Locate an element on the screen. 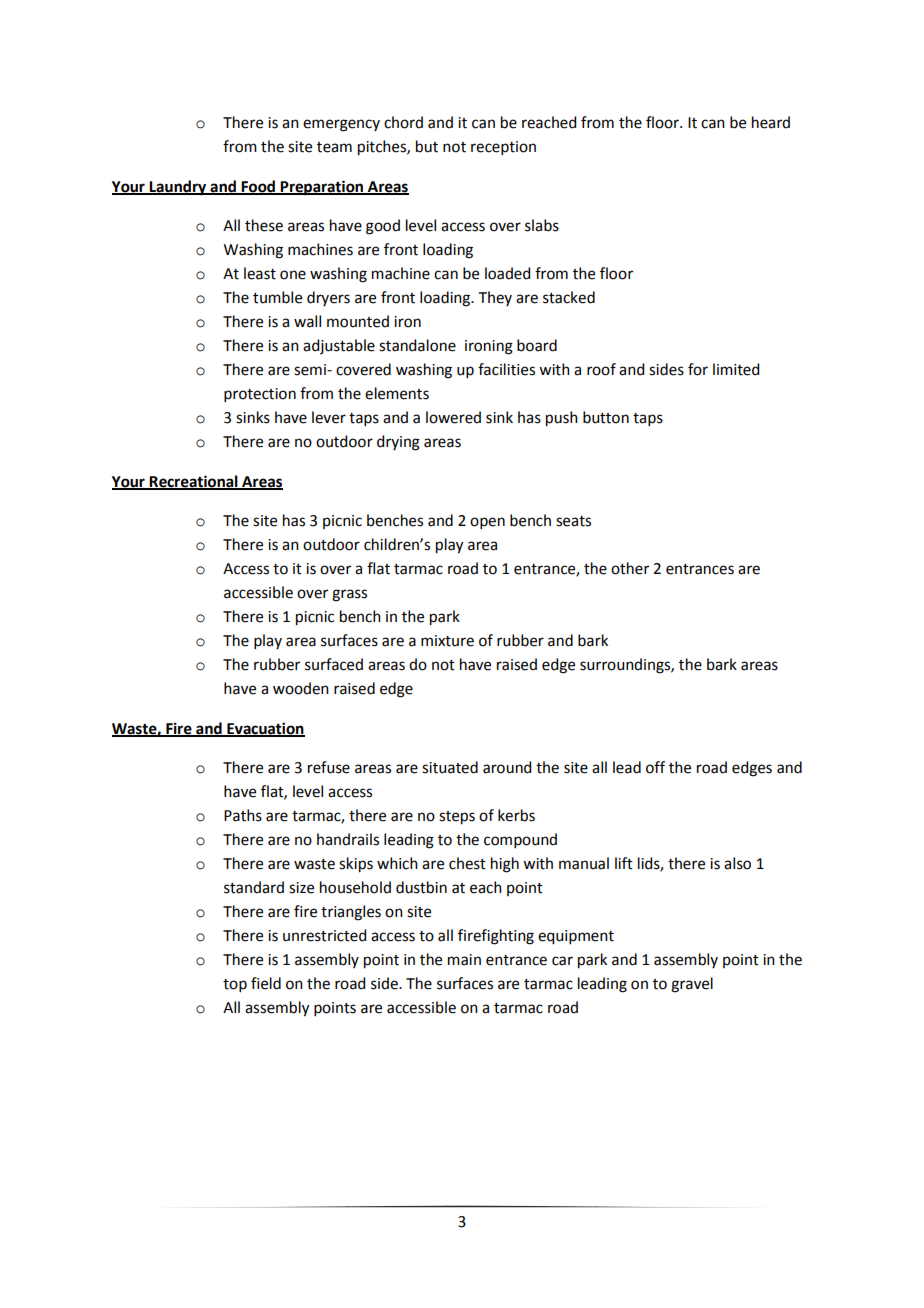  Recreational is located at coordinates (194, 482).
